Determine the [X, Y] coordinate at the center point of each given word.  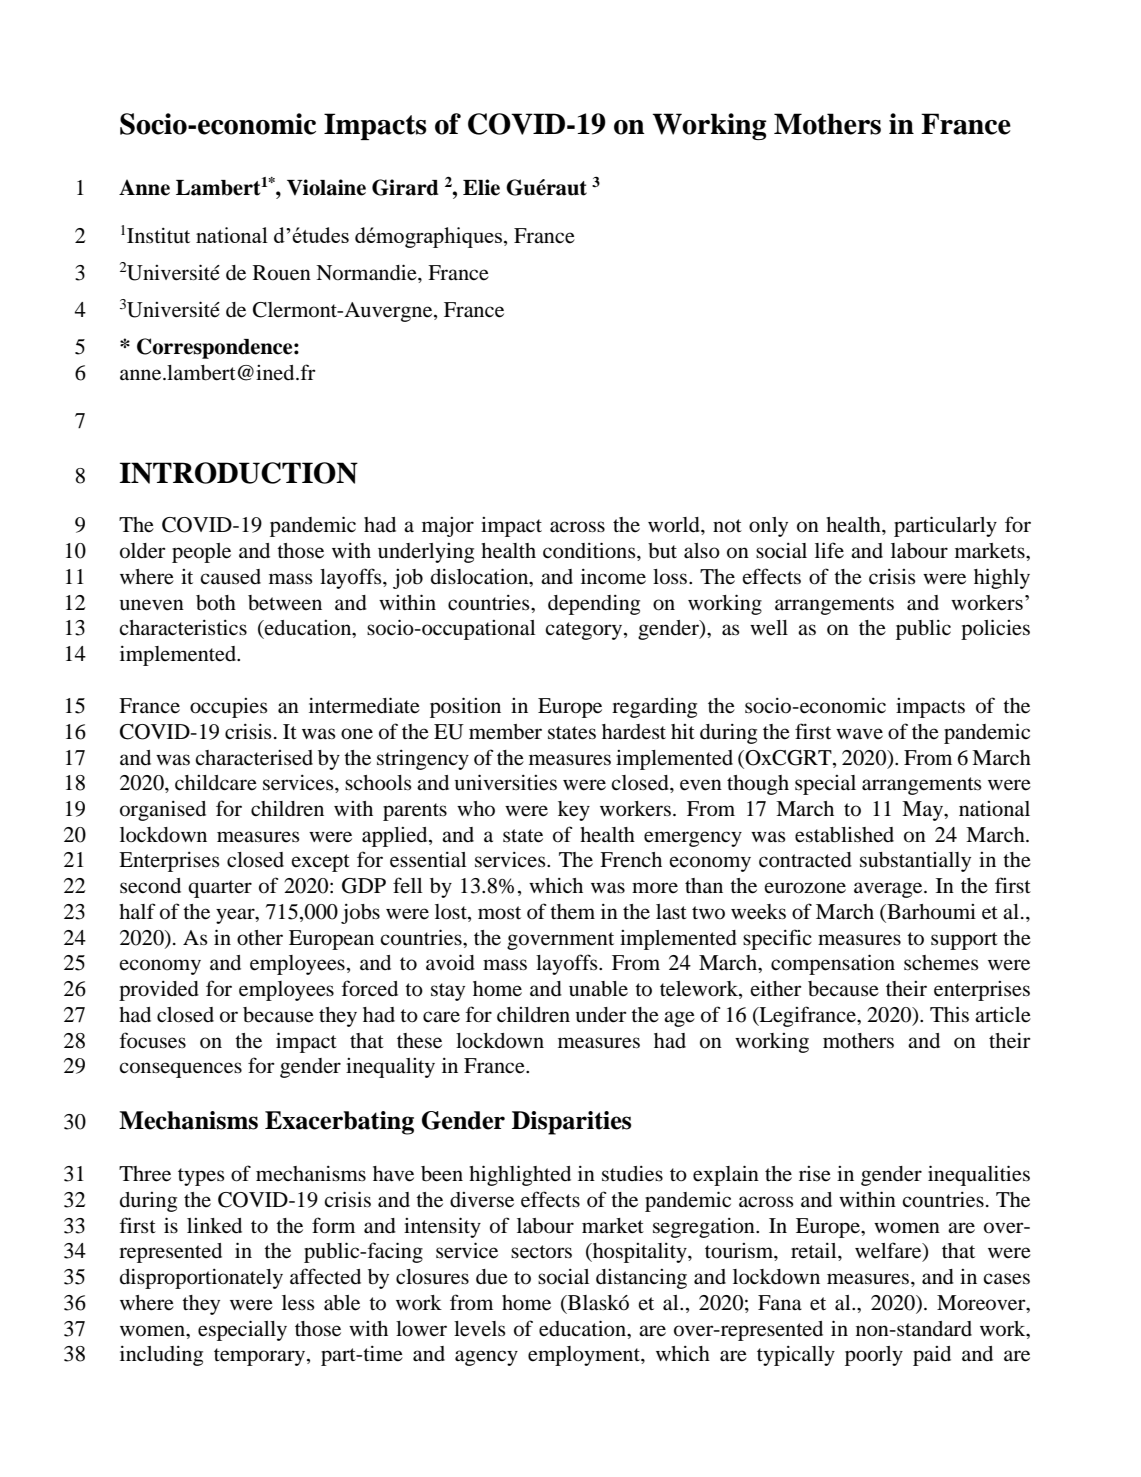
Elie [481, 187]
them [572, 912]
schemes [941, 963]
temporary [261, 1357]
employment [585, 1356]
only [768, 527]
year [236, 916]
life [829, 550]
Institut [158, 236]
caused [230, 577]
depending [594, 605]
